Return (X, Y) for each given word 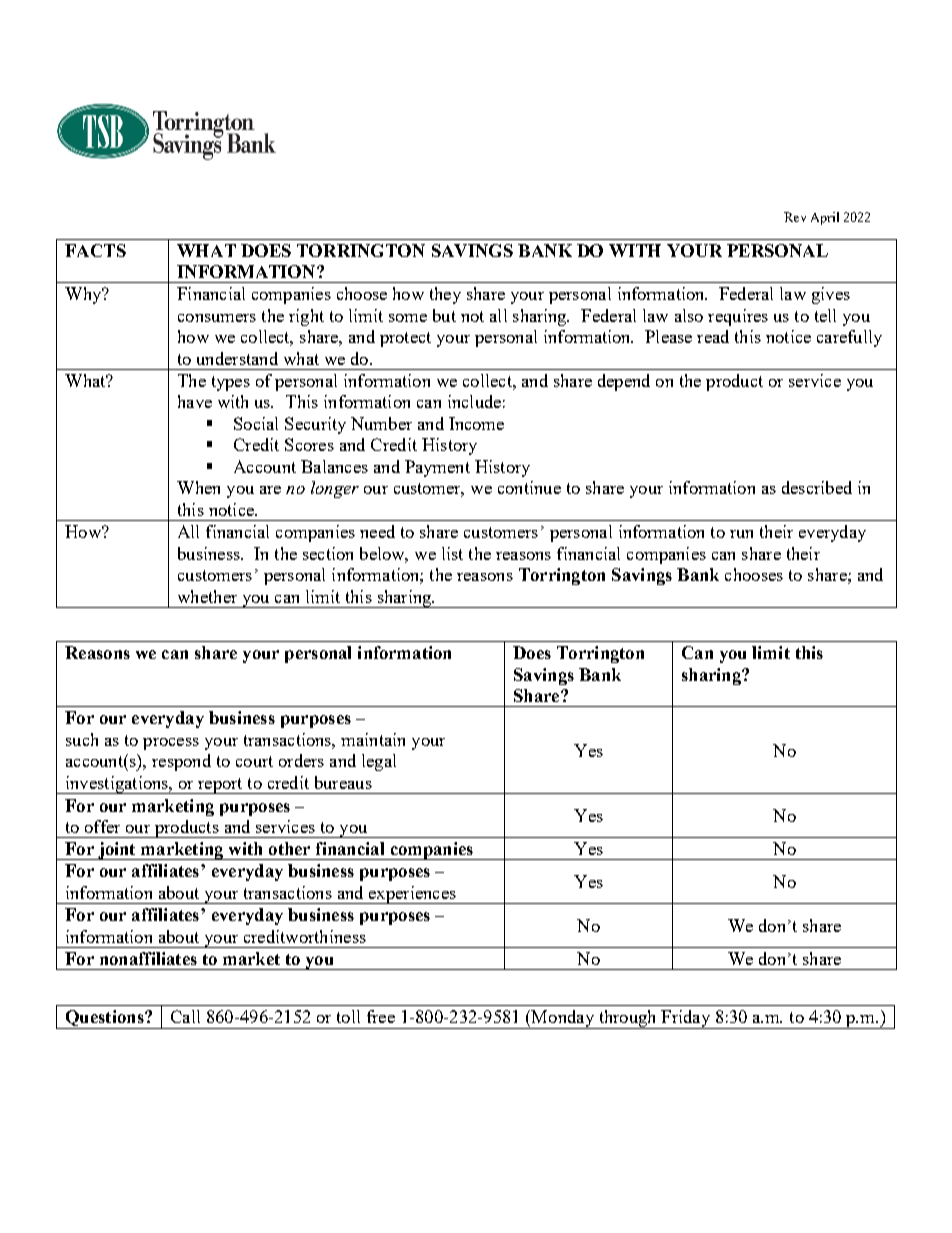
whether (207, 596)
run (741, 534)
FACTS (95, 250)
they (445, 295)
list (452, 553)
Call (185, 1016)
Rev (795, 217)
